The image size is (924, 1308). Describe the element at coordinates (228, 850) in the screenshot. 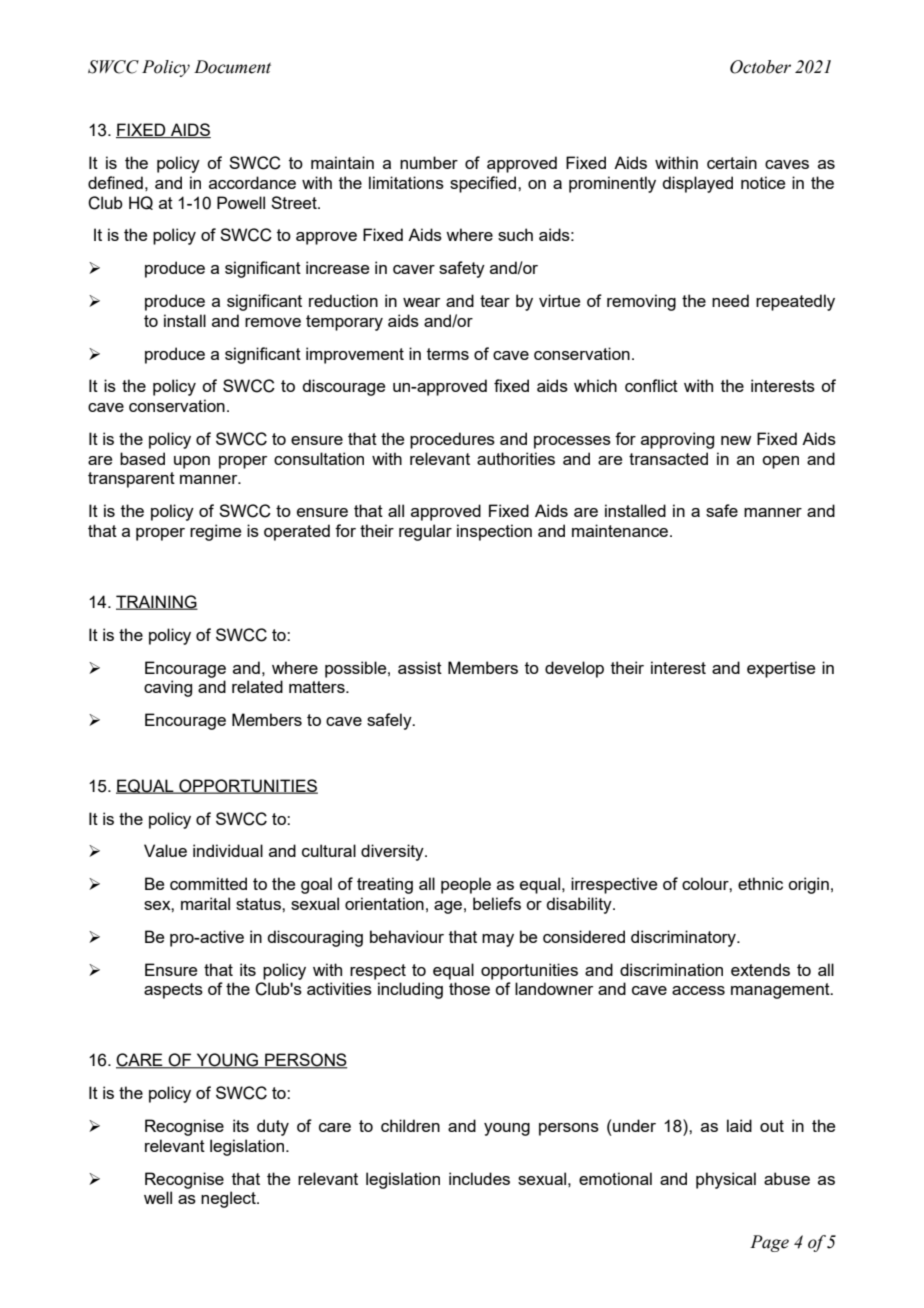

I see `individual` at that location.
